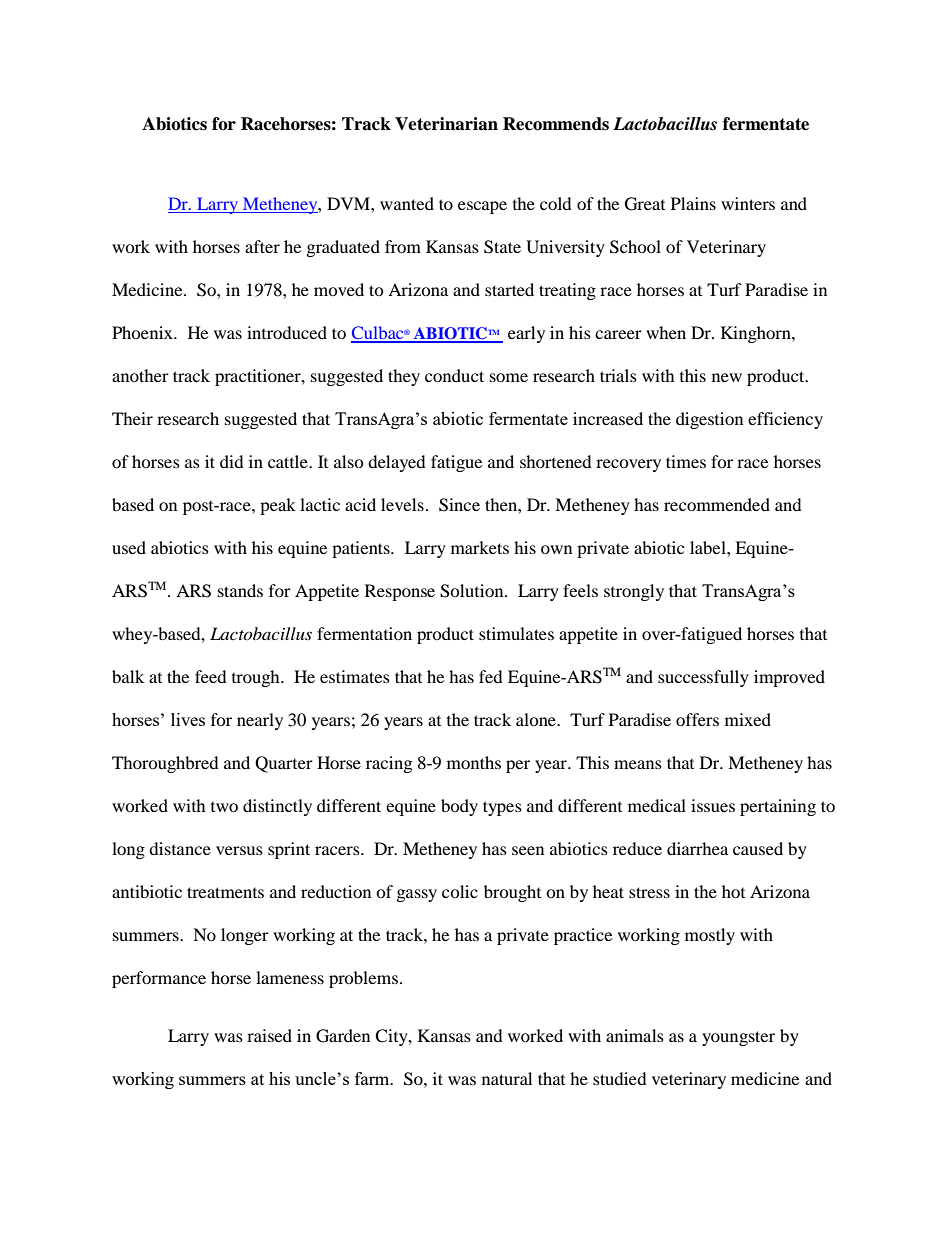  I want to click on when, so click(666, 332).
